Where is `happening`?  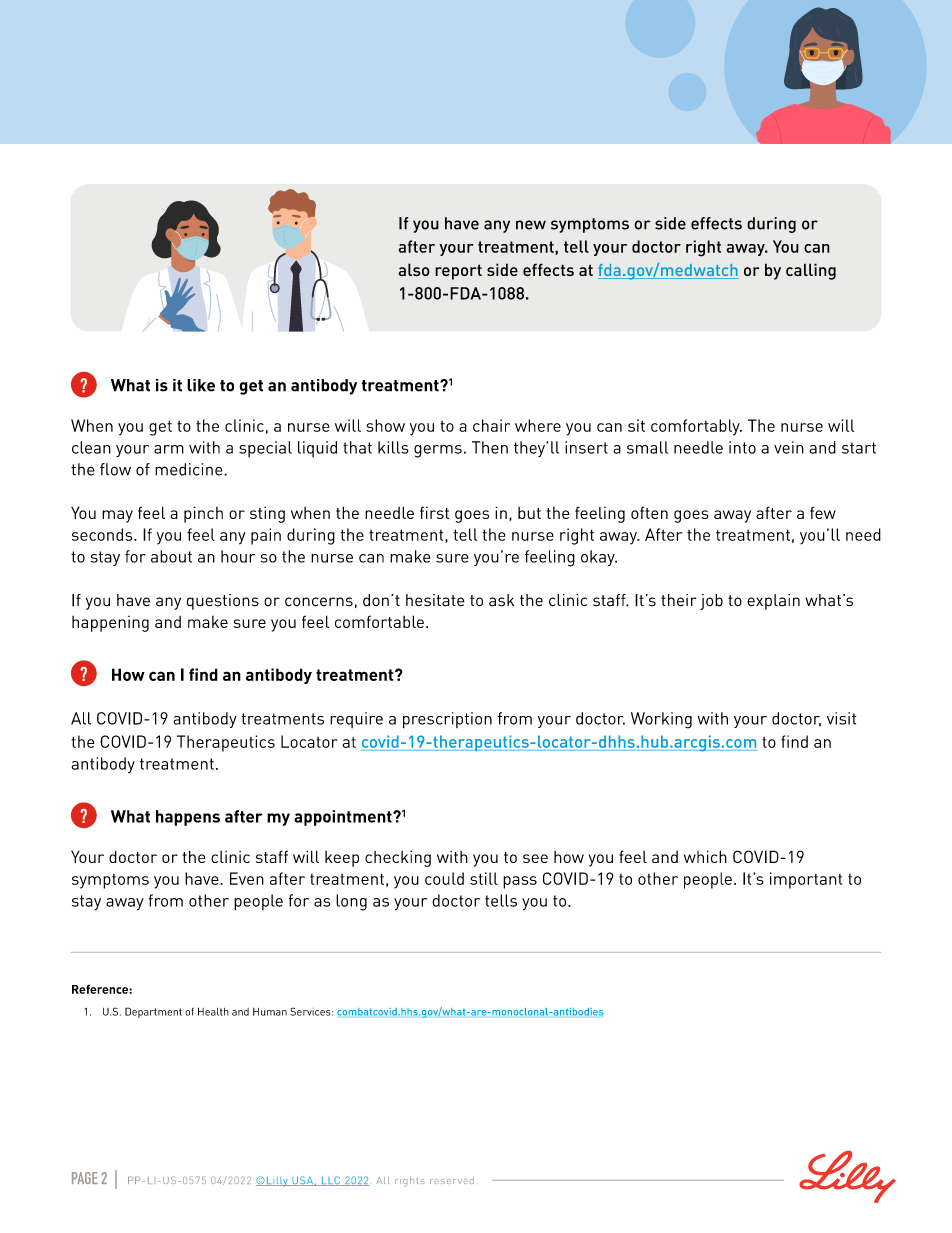 happening is located at coordinates (110, 624).
